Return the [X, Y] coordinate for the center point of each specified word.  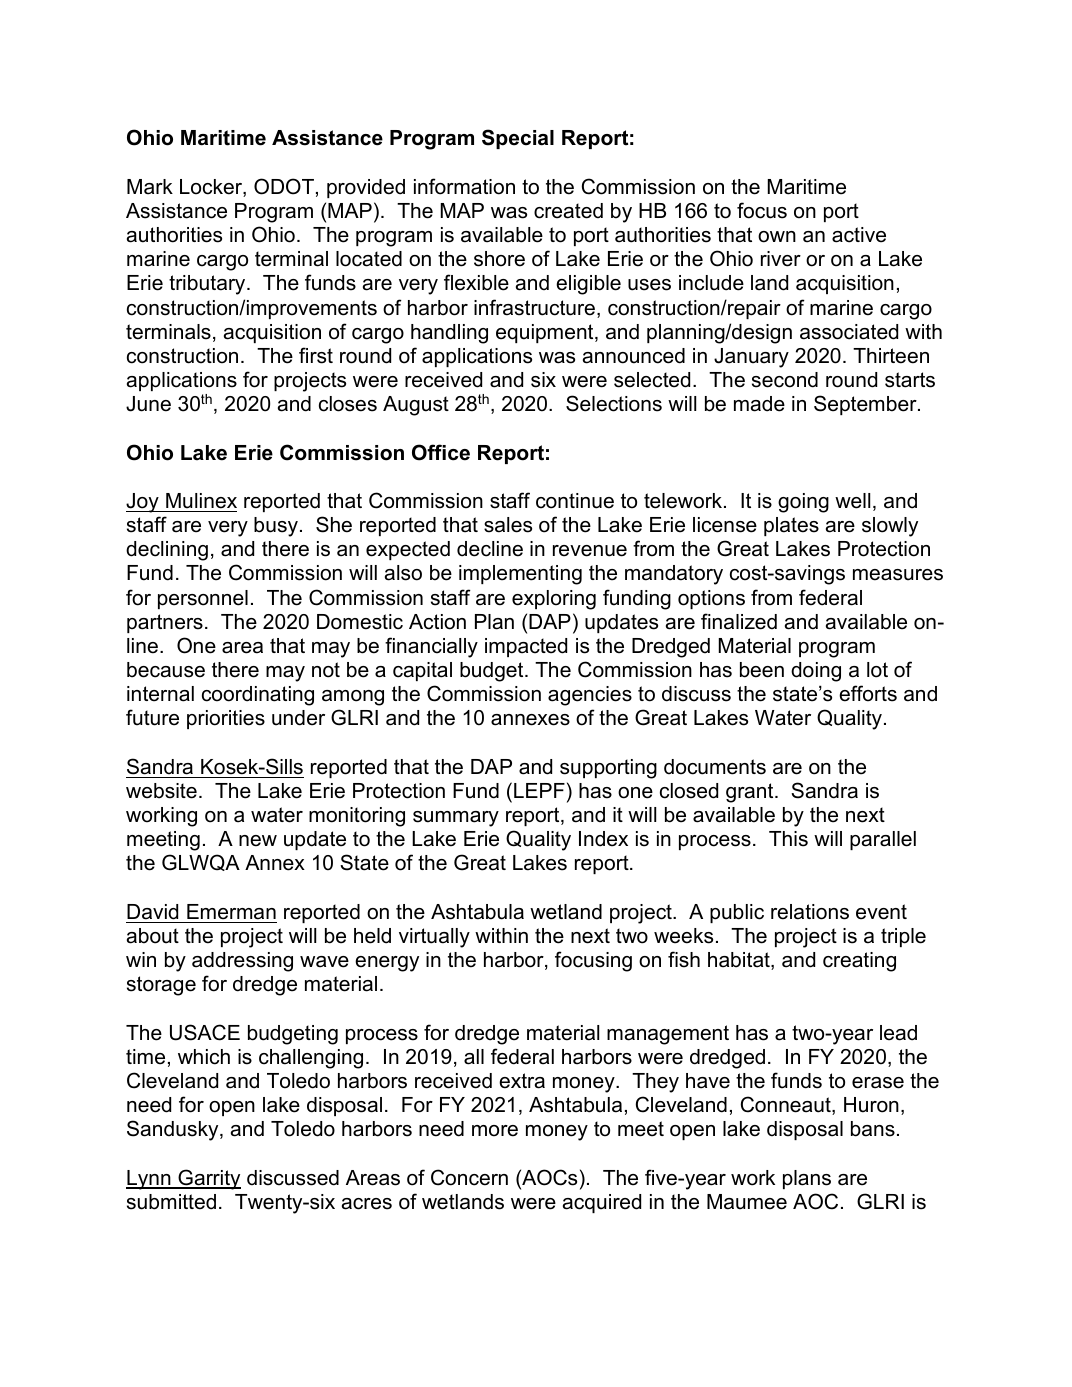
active [859, 235]
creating [859, 962]
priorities [226, 719]
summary [456, 819]
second [785, 380]
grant [751, 793]
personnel [203, 599]
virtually [434, 938]
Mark [150, 187]
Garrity [208, 1179]
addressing [242, 962]
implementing [520, 575]
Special [518, 139]
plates [791, 526]
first [316, 355]
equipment [546, 333]
